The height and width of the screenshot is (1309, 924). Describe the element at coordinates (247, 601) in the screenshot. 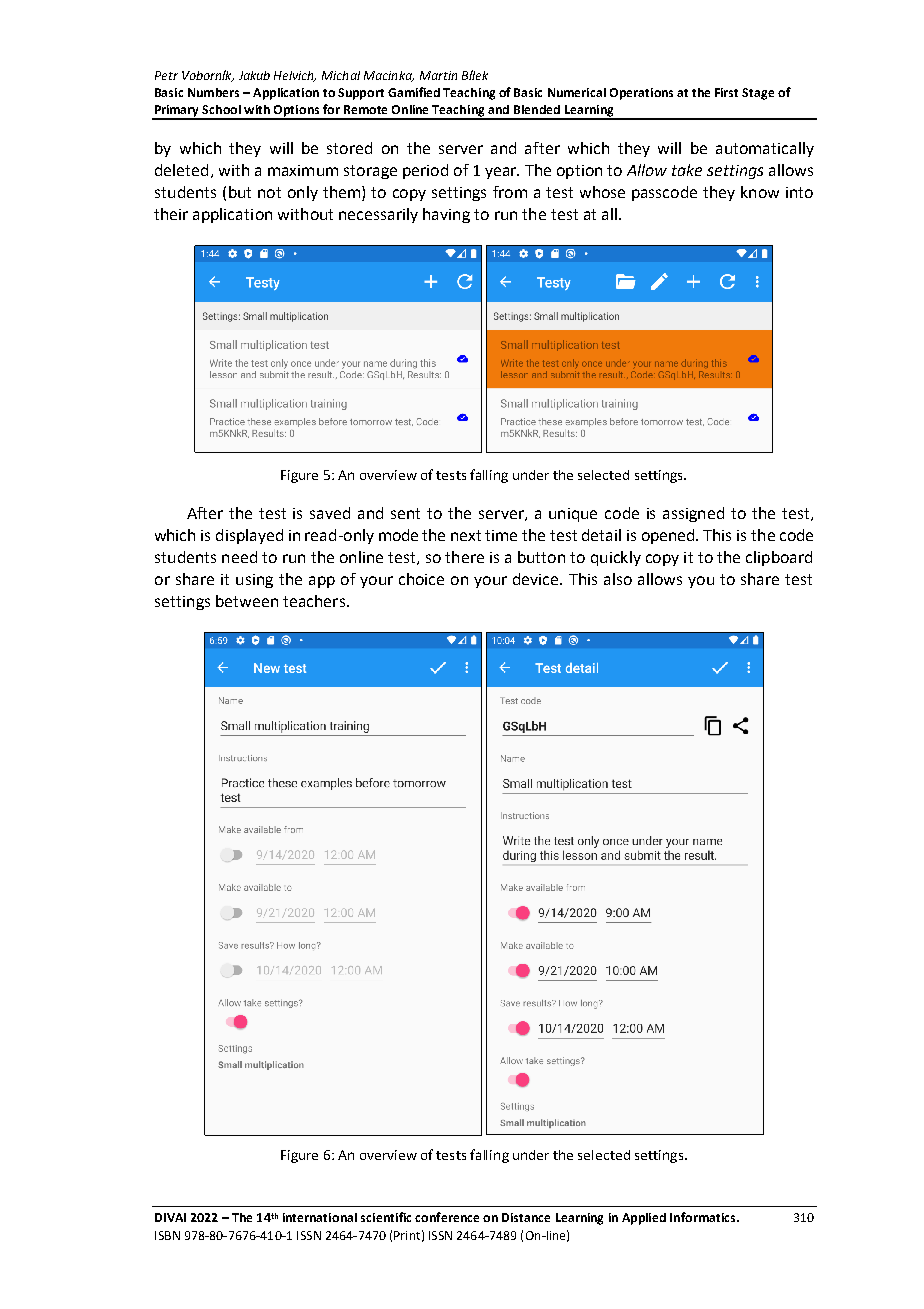

I see `between` at that location.
